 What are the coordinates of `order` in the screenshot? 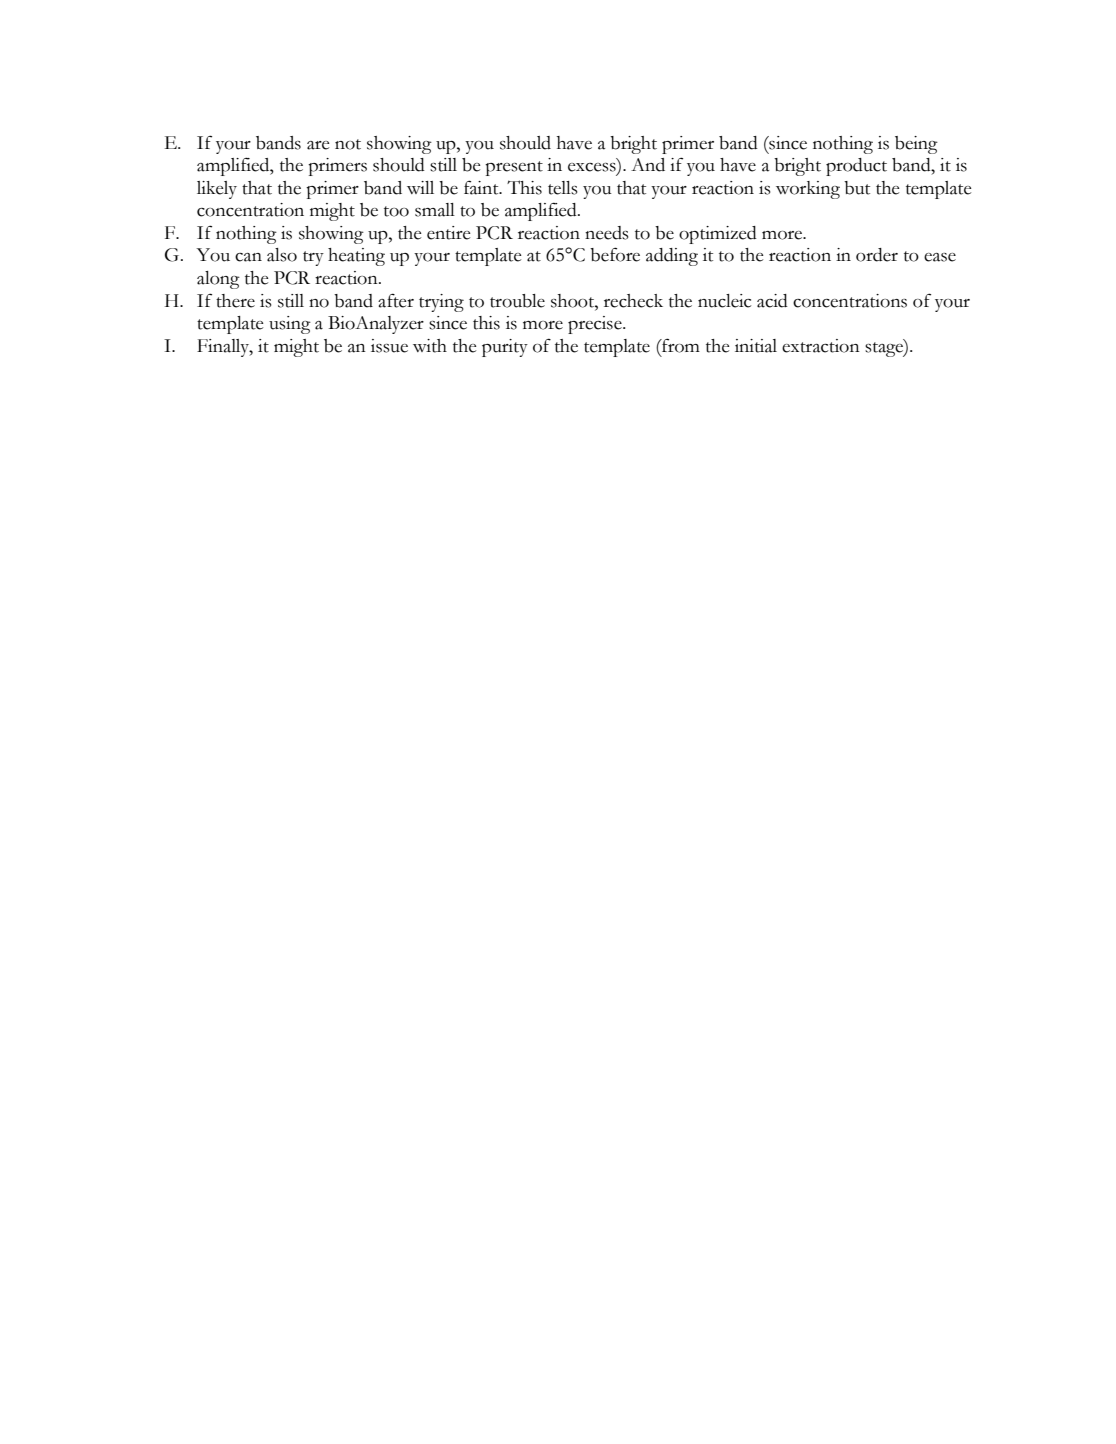 It's located at (877, 255).
